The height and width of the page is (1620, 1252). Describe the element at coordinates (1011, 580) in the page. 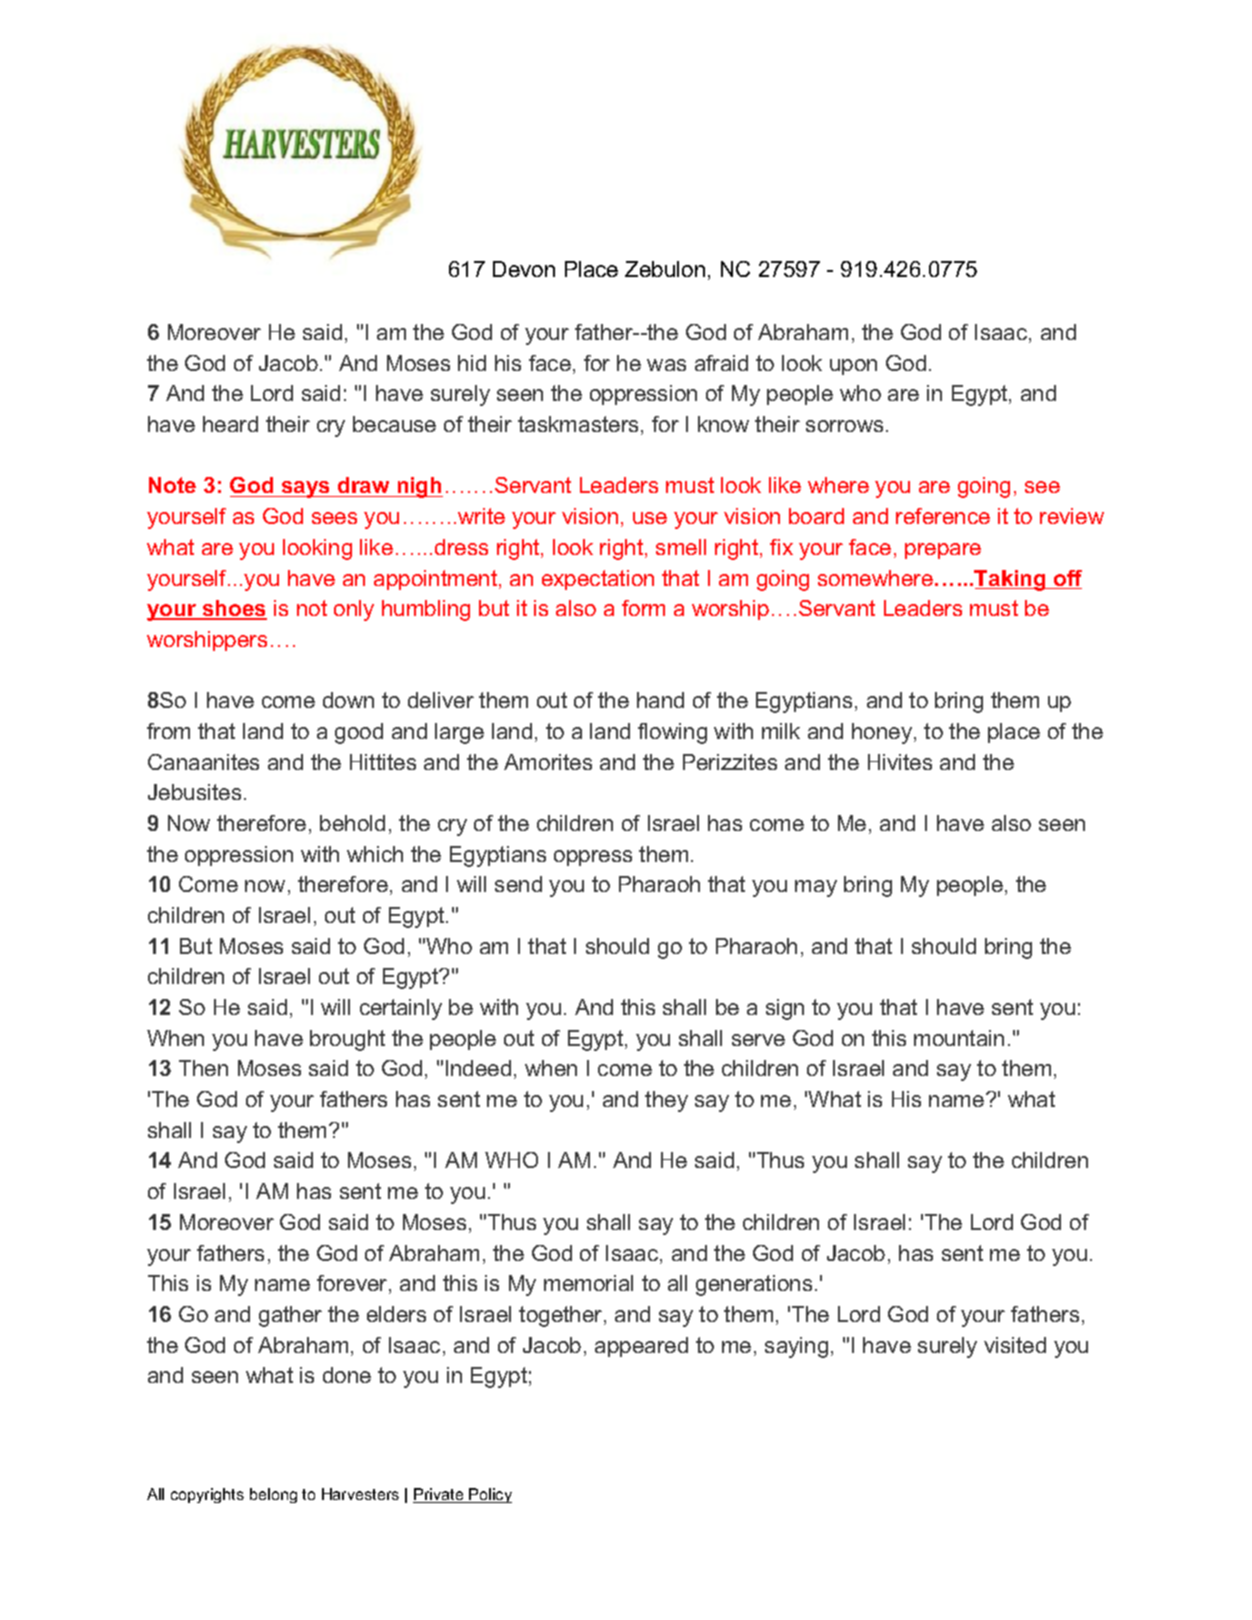

I see `Taking` at that location.
